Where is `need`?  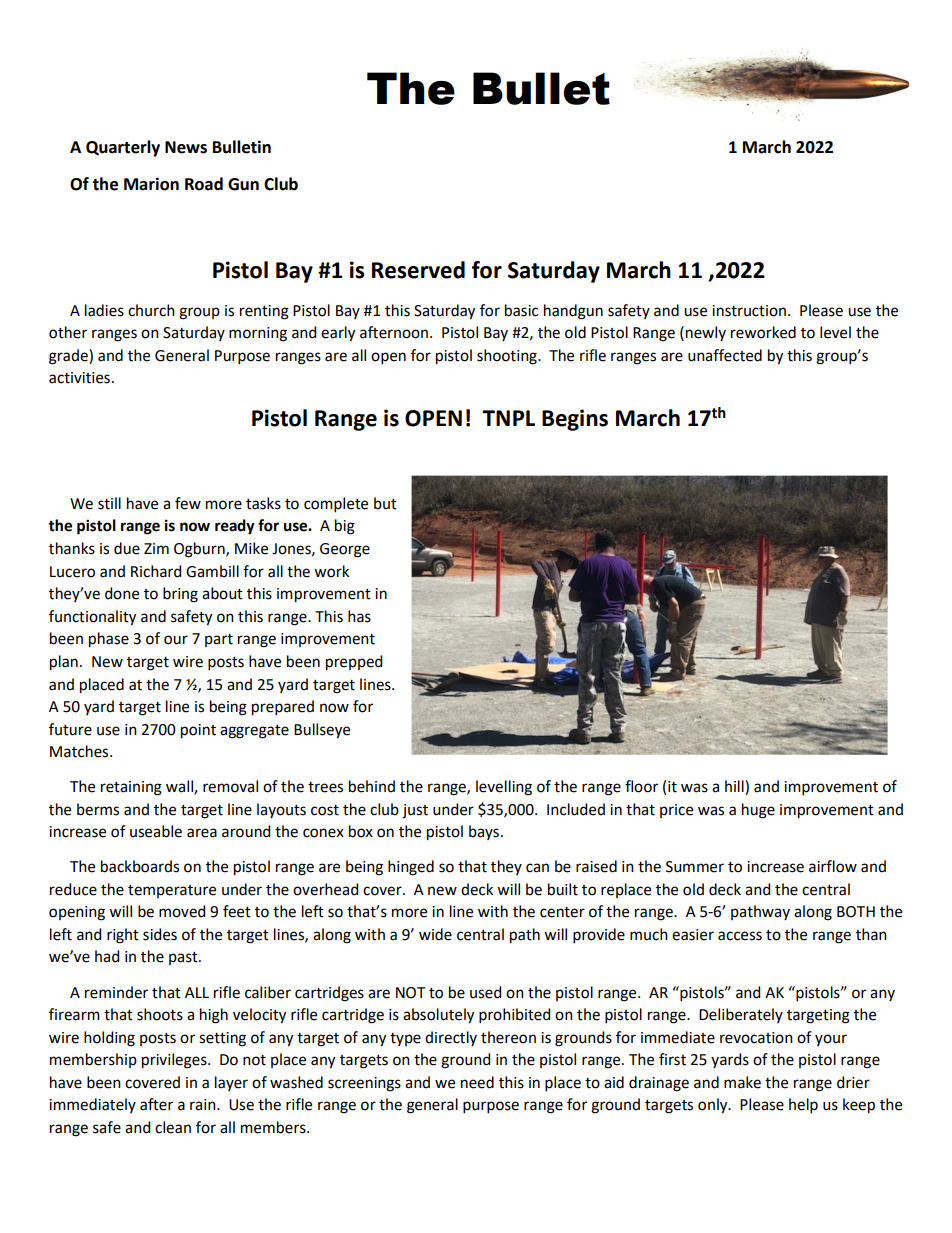
need is located at coordinates (477, 1082).
